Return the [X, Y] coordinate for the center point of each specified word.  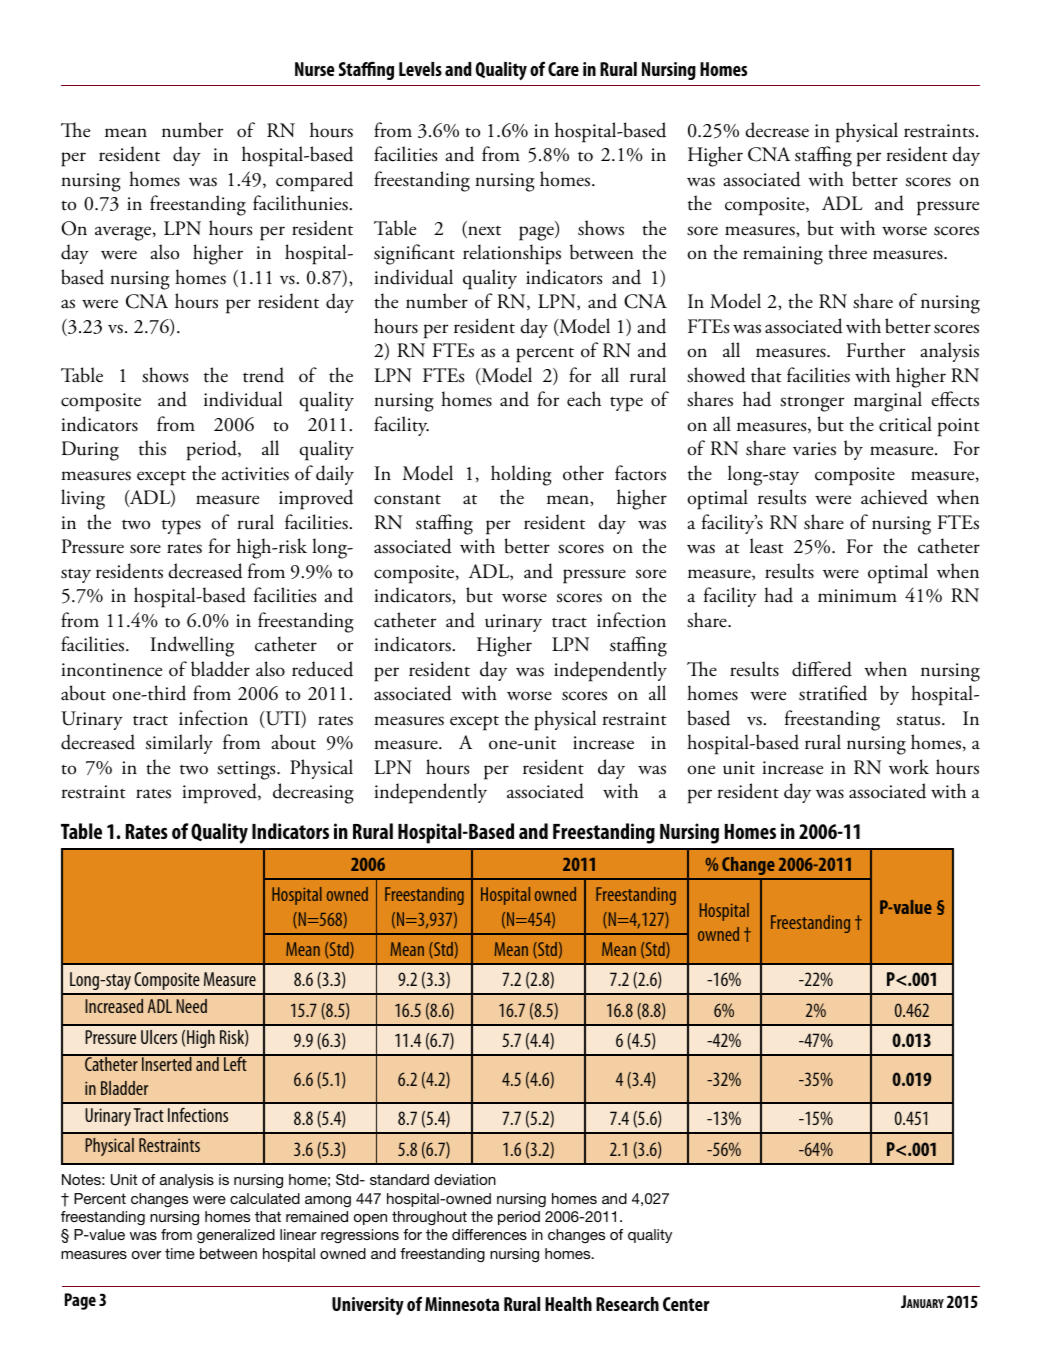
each [584, 399]
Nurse [315, 69]
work [909, 767]
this [152, 448]
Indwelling [192, 646]
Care [563, 69]
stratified [833, 693]
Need [191, 1006]
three [847, 252]
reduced [322, 669]
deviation [465, 1179]
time [180, 1253]
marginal [888, 401]
